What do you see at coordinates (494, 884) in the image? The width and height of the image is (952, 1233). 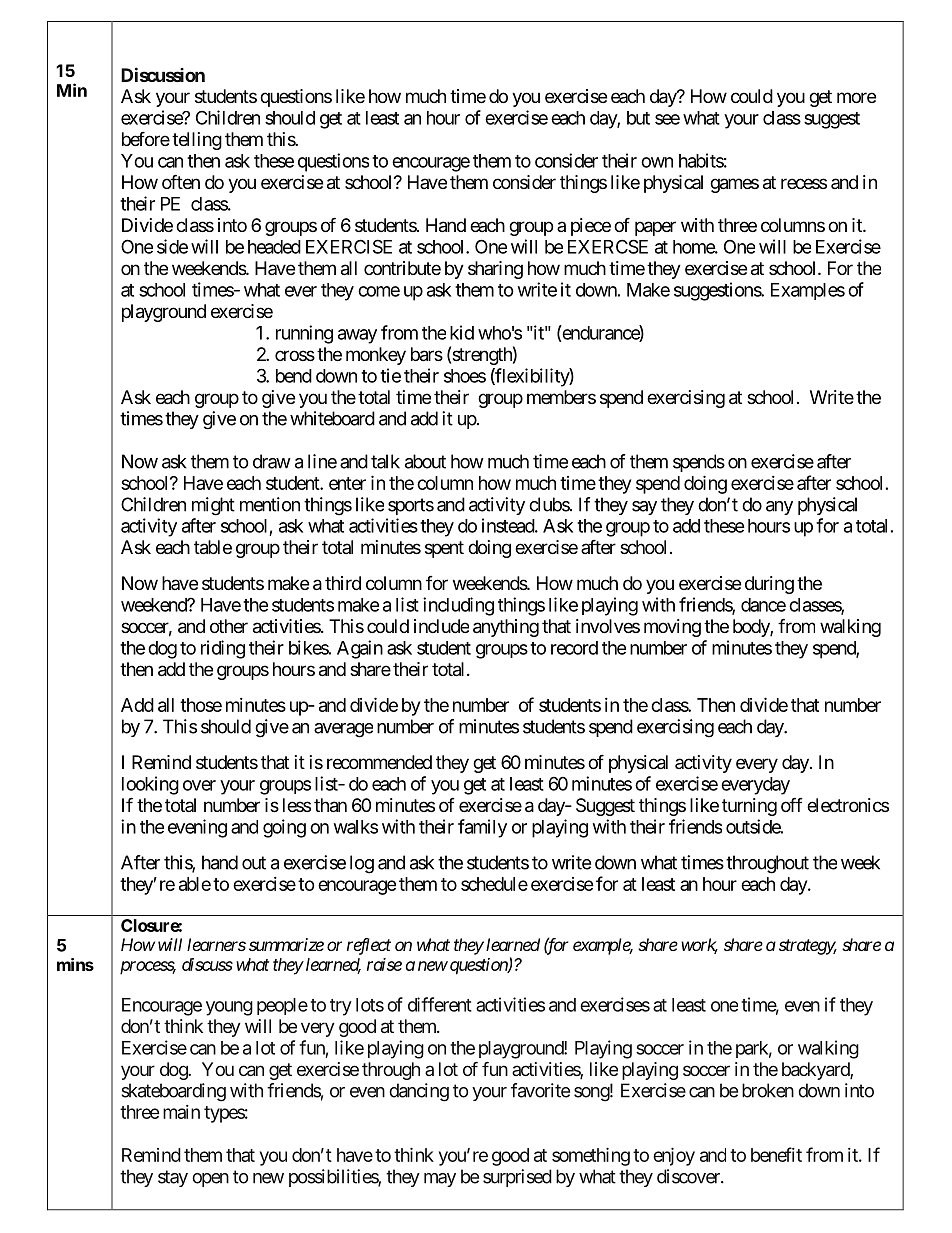 I see `schedule` at bounding box center [494, 884].
